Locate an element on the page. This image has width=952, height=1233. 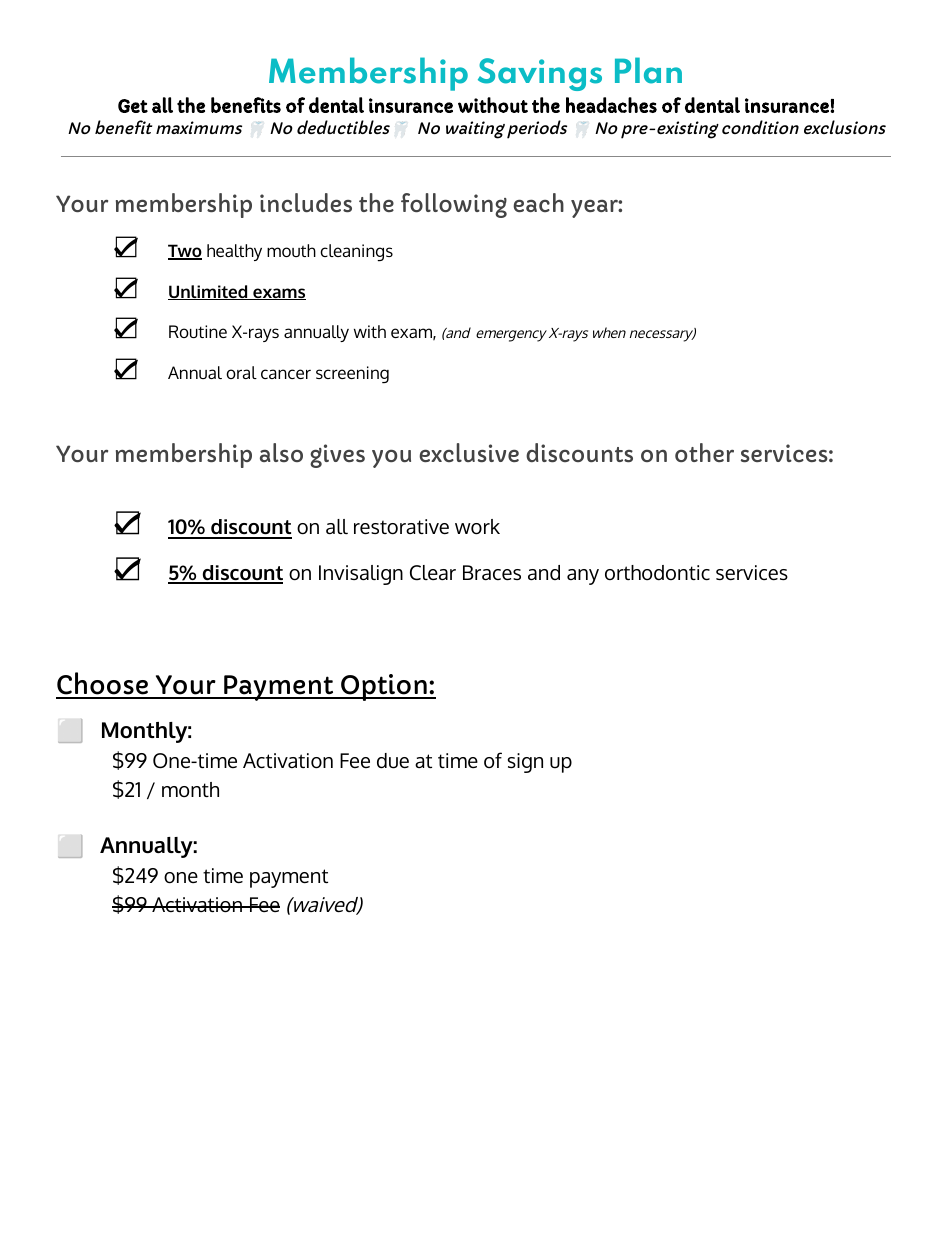
cleanings is located at coordinates (356, 253).
